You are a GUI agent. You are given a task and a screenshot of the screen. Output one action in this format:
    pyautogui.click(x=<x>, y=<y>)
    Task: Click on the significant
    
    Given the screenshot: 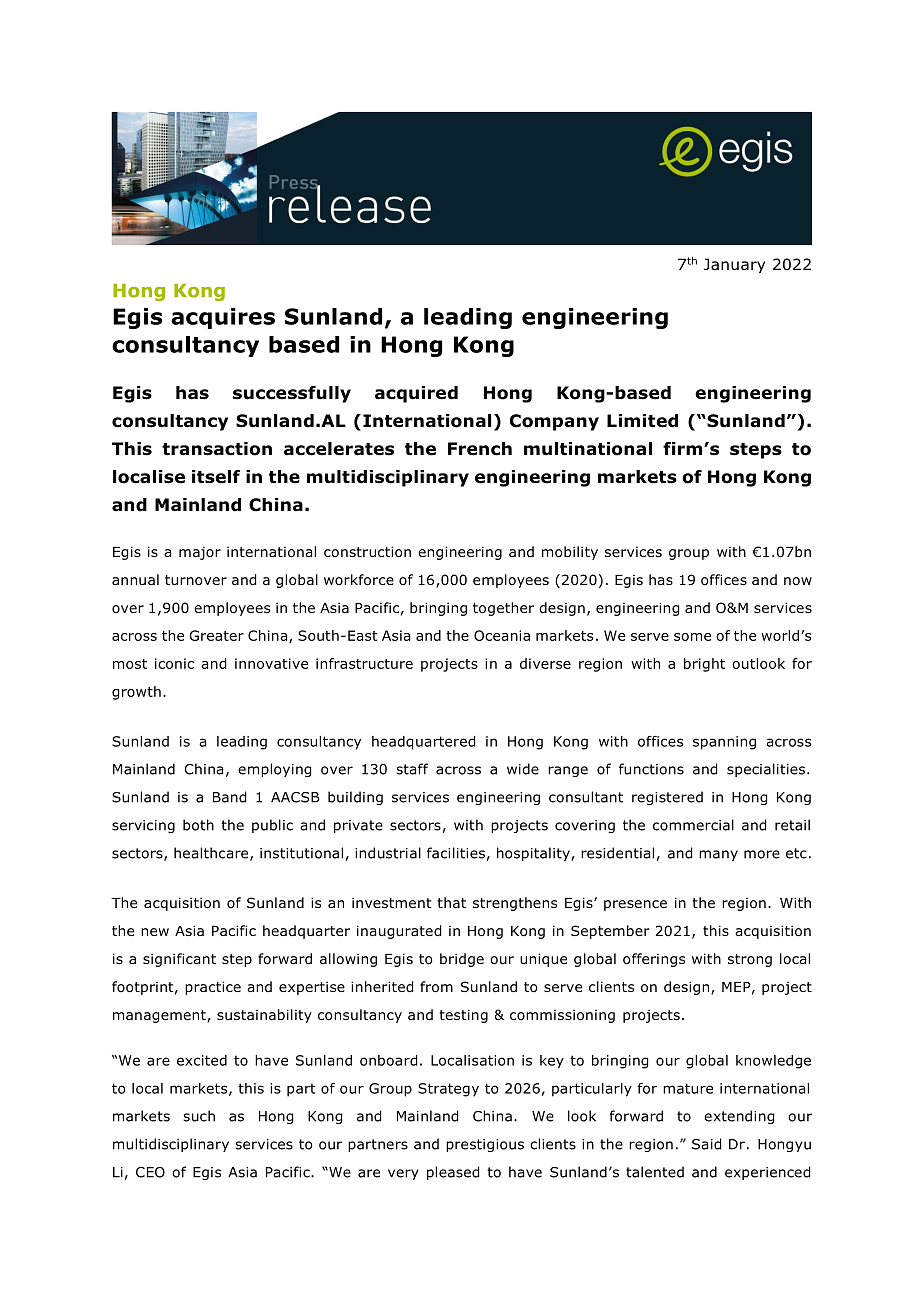 What is the action you would take?
    pyautogui.click(x=179, y=960)
